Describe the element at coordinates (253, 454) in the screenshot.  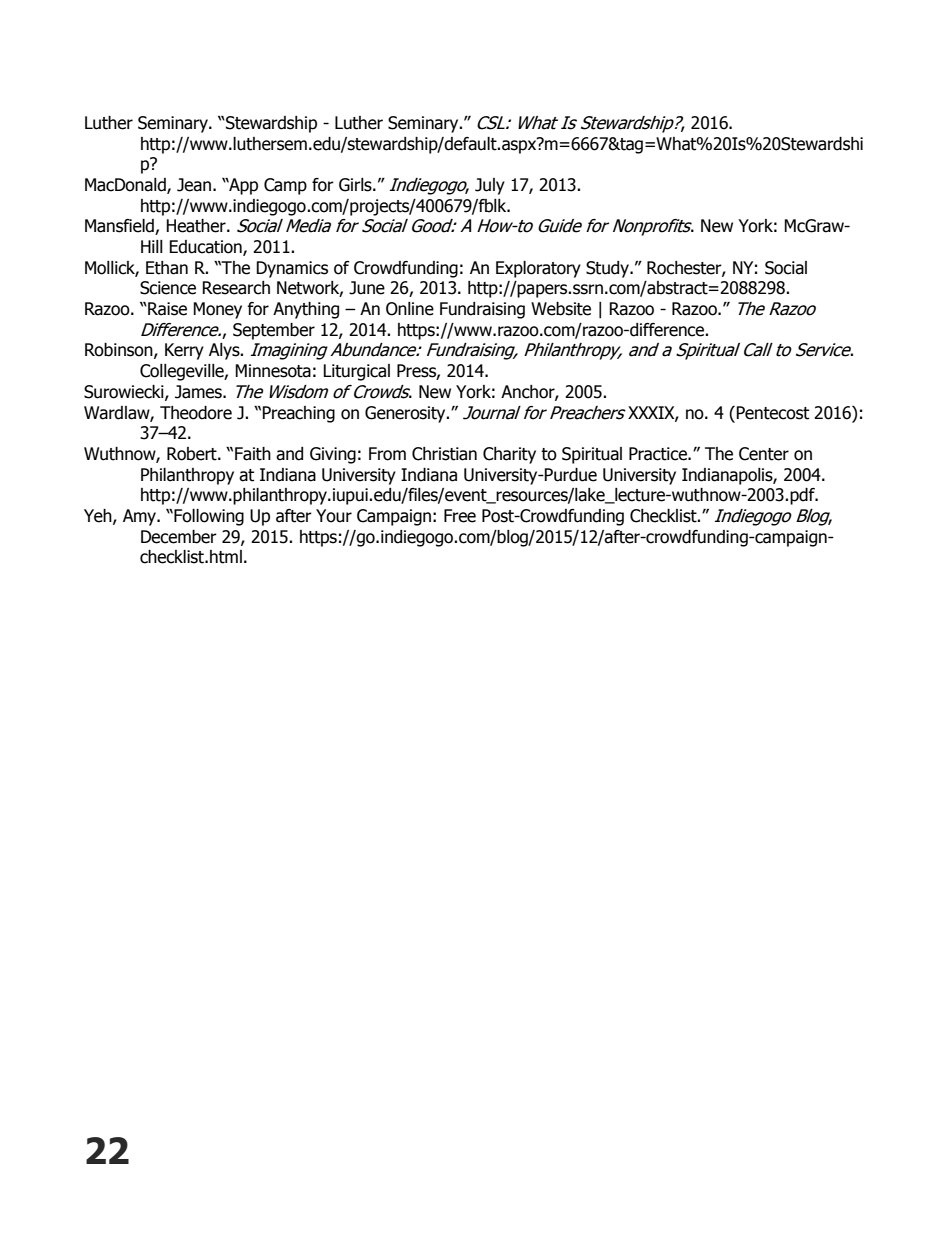
I see `Faith` at that location.
